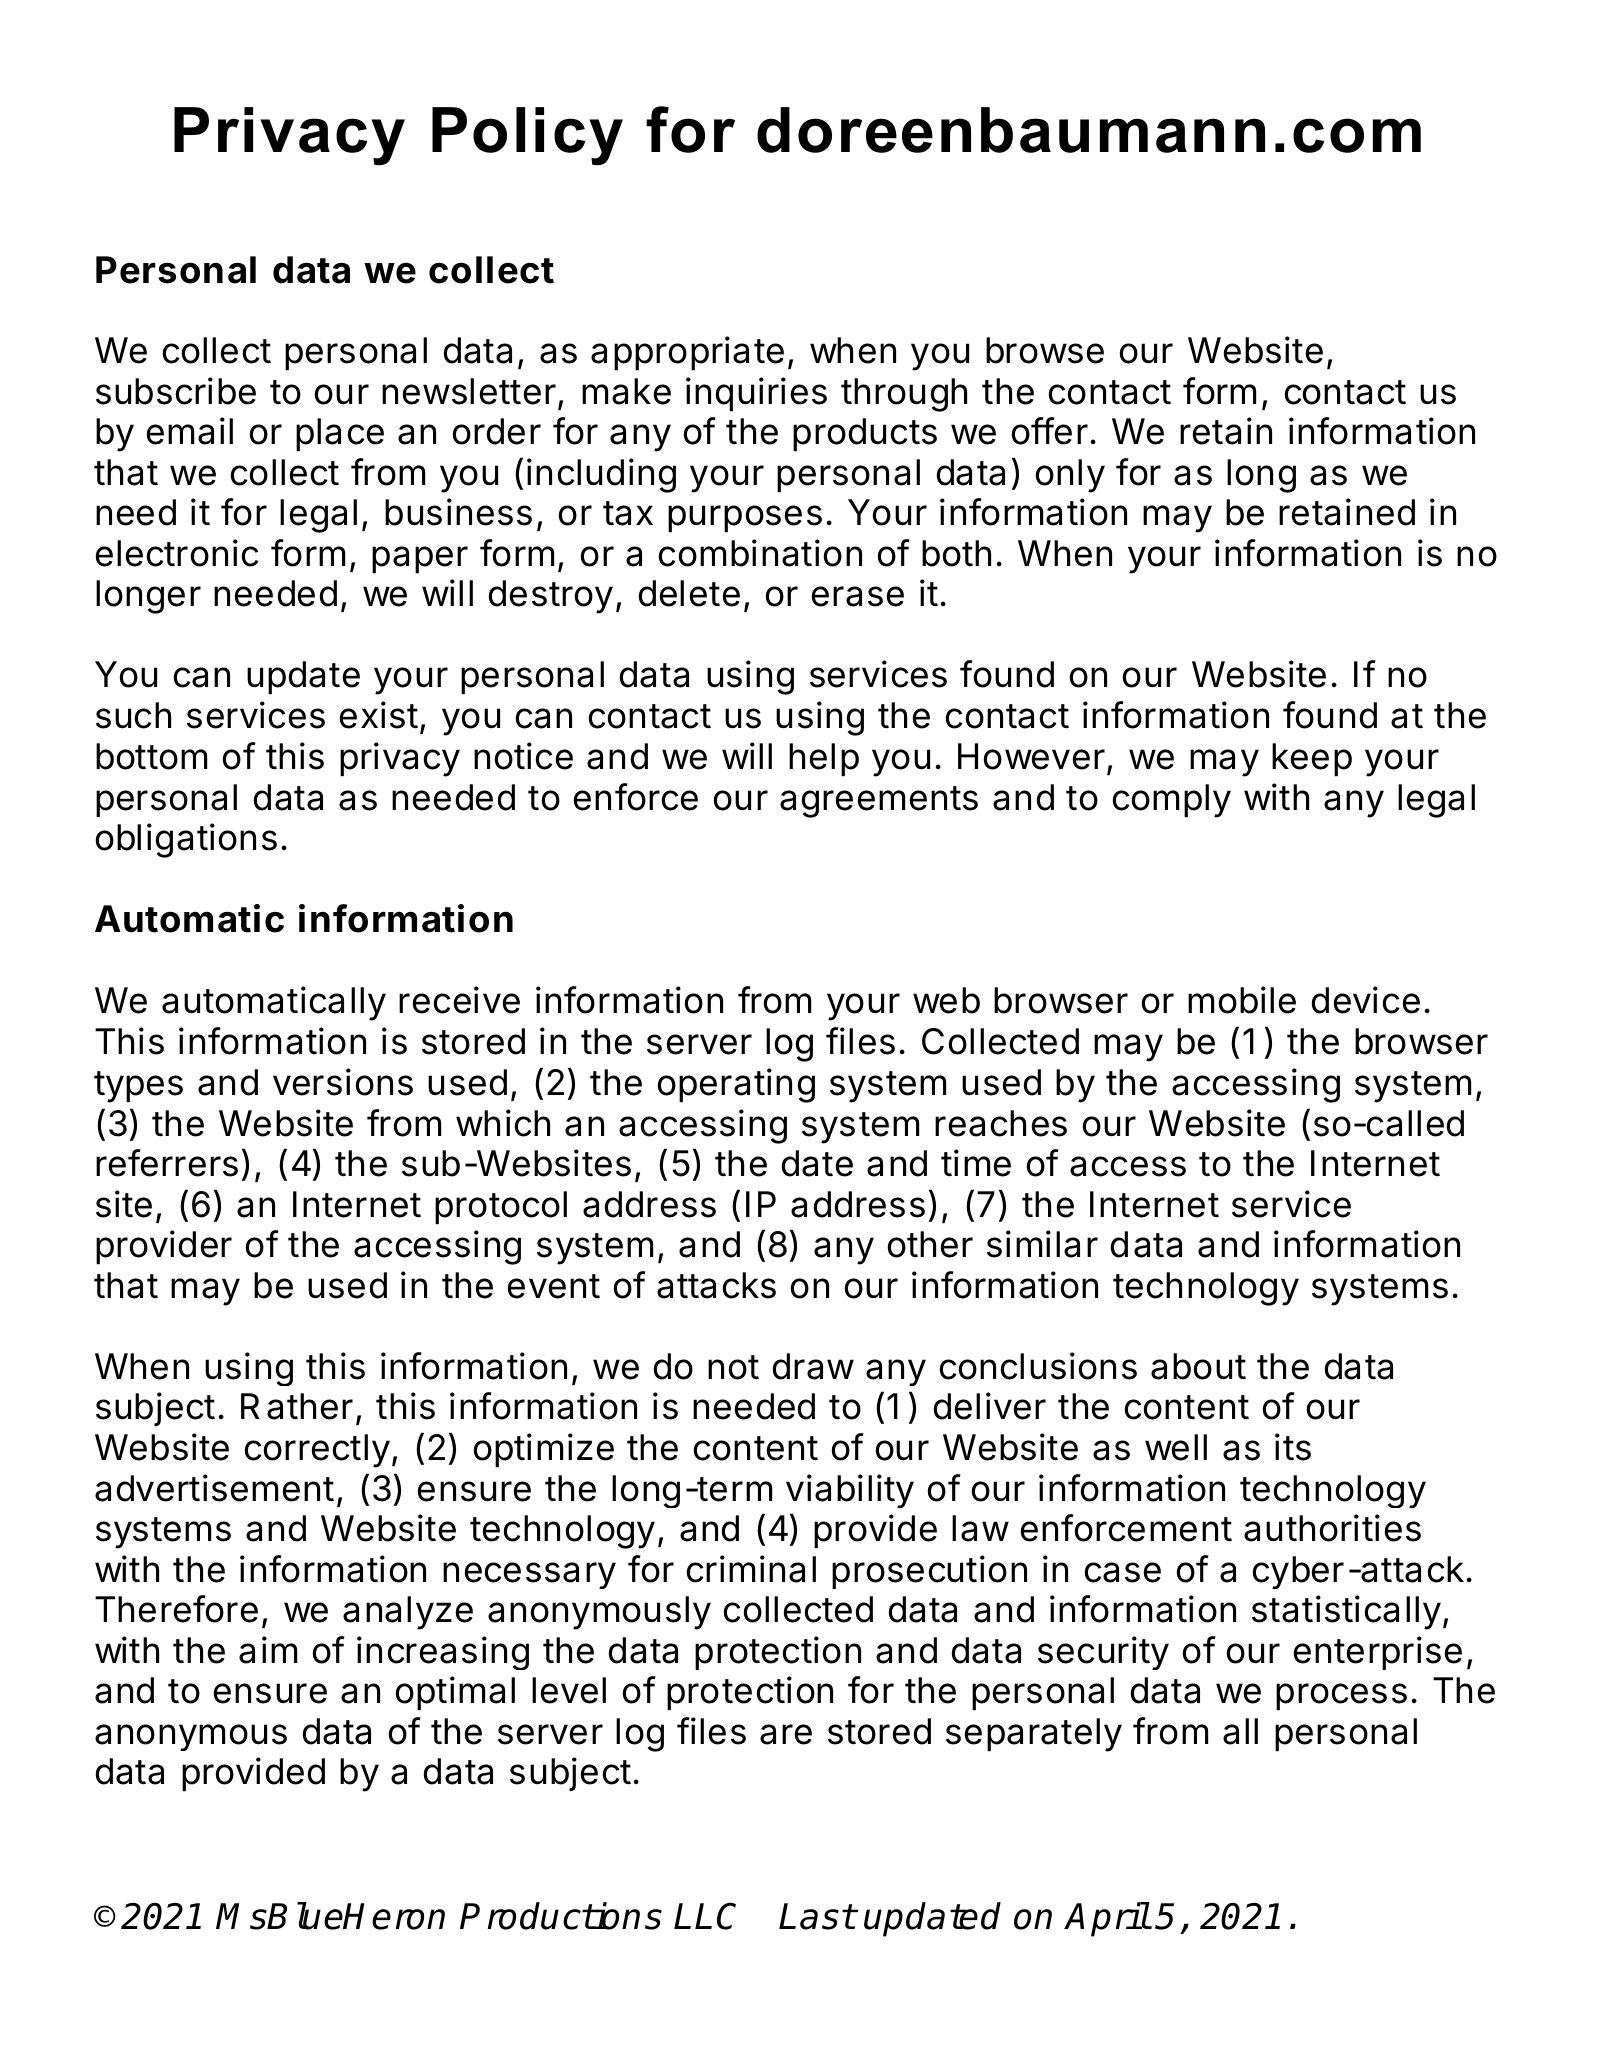 The width and height of the screenshot is (1599, 2069). I want to click on aim, so click(268, 1650).
